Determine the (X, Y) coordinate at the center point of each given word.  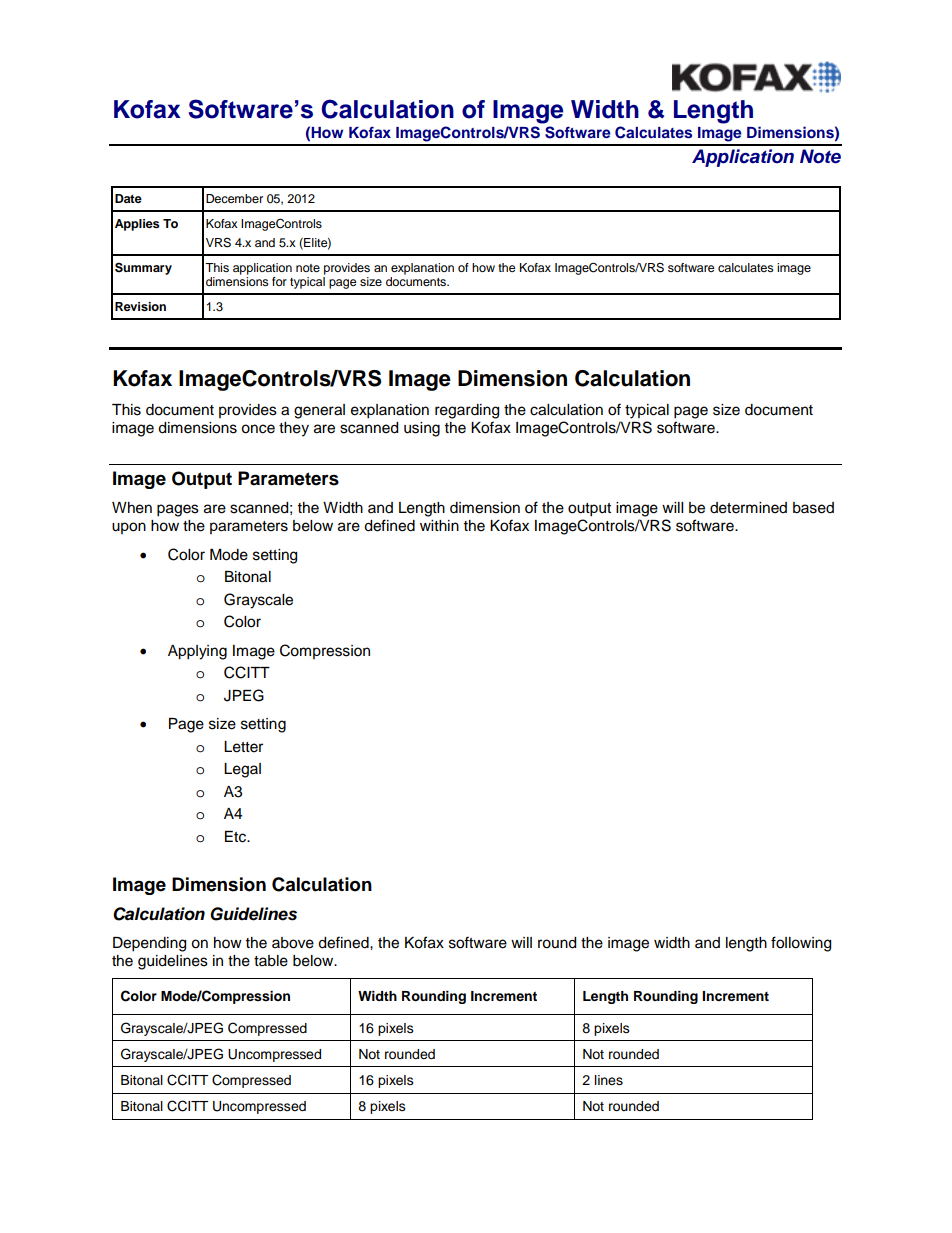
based (813, 508)
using (422, 429)
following (801, 944)
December (234, 198)
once (258, 429)
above (293, 943)
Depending (149, 944)
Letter (243, 747)
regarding (467, 411)
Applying (197, 652)
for (279, 281)
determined (748, 508)
